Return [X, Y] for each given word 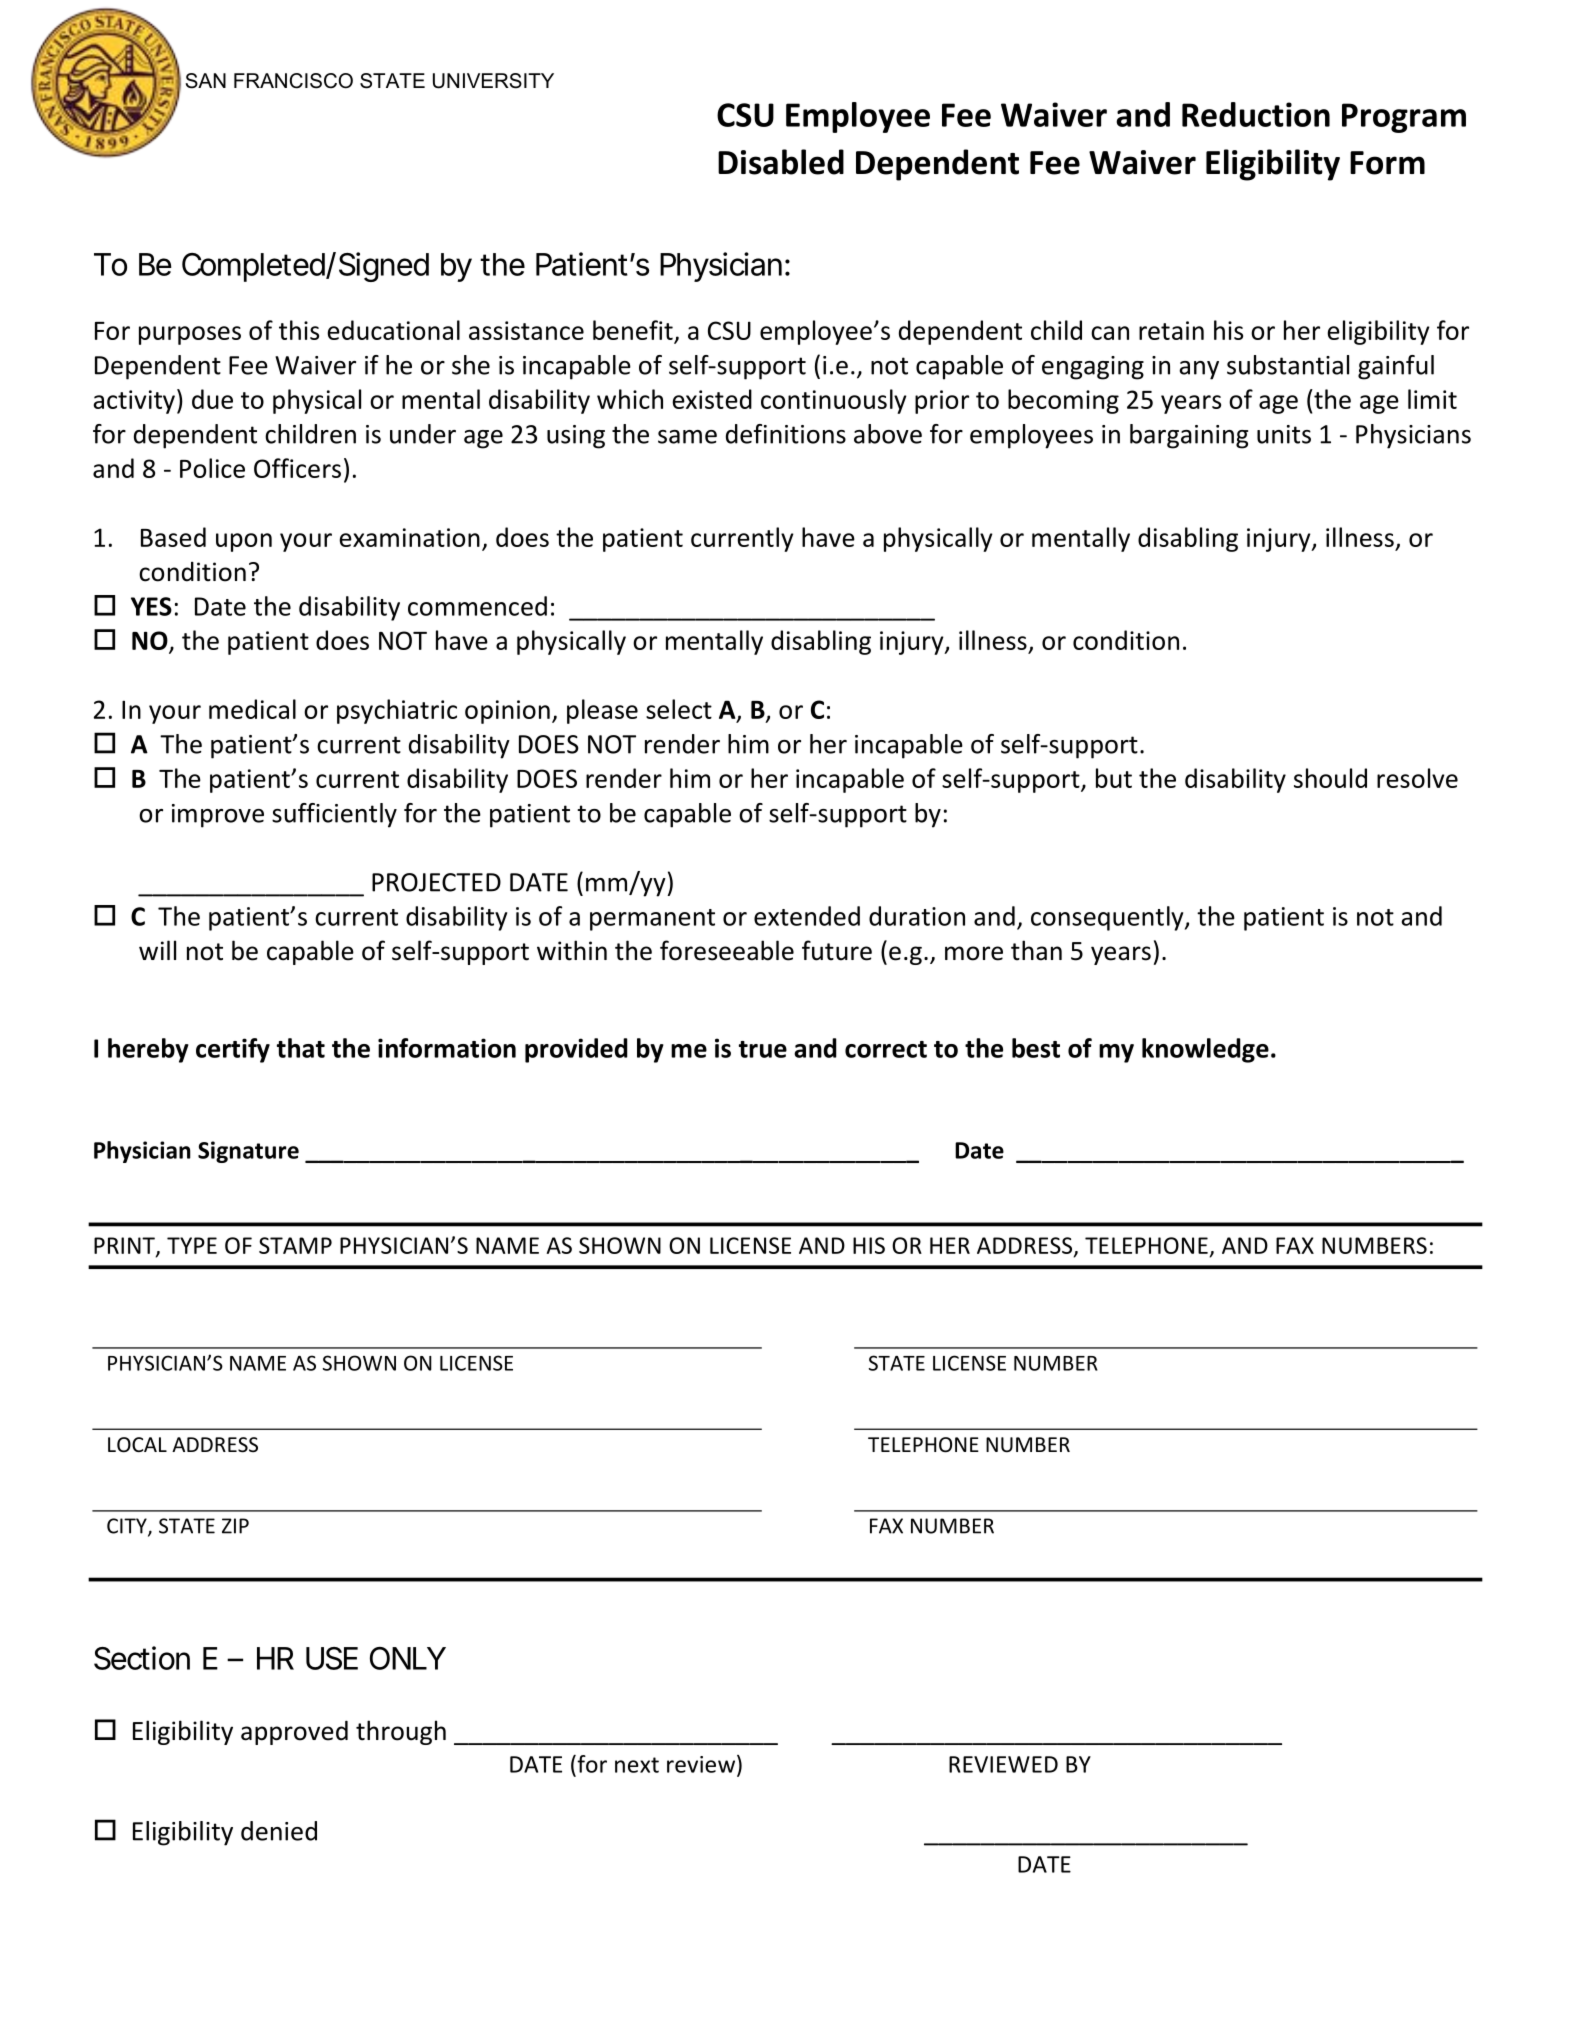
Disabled [781, 162]
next [637, 1765]
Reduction [1256, 114]
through [401, 1732]
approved [294, 1732]
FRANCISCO [293, 81]
